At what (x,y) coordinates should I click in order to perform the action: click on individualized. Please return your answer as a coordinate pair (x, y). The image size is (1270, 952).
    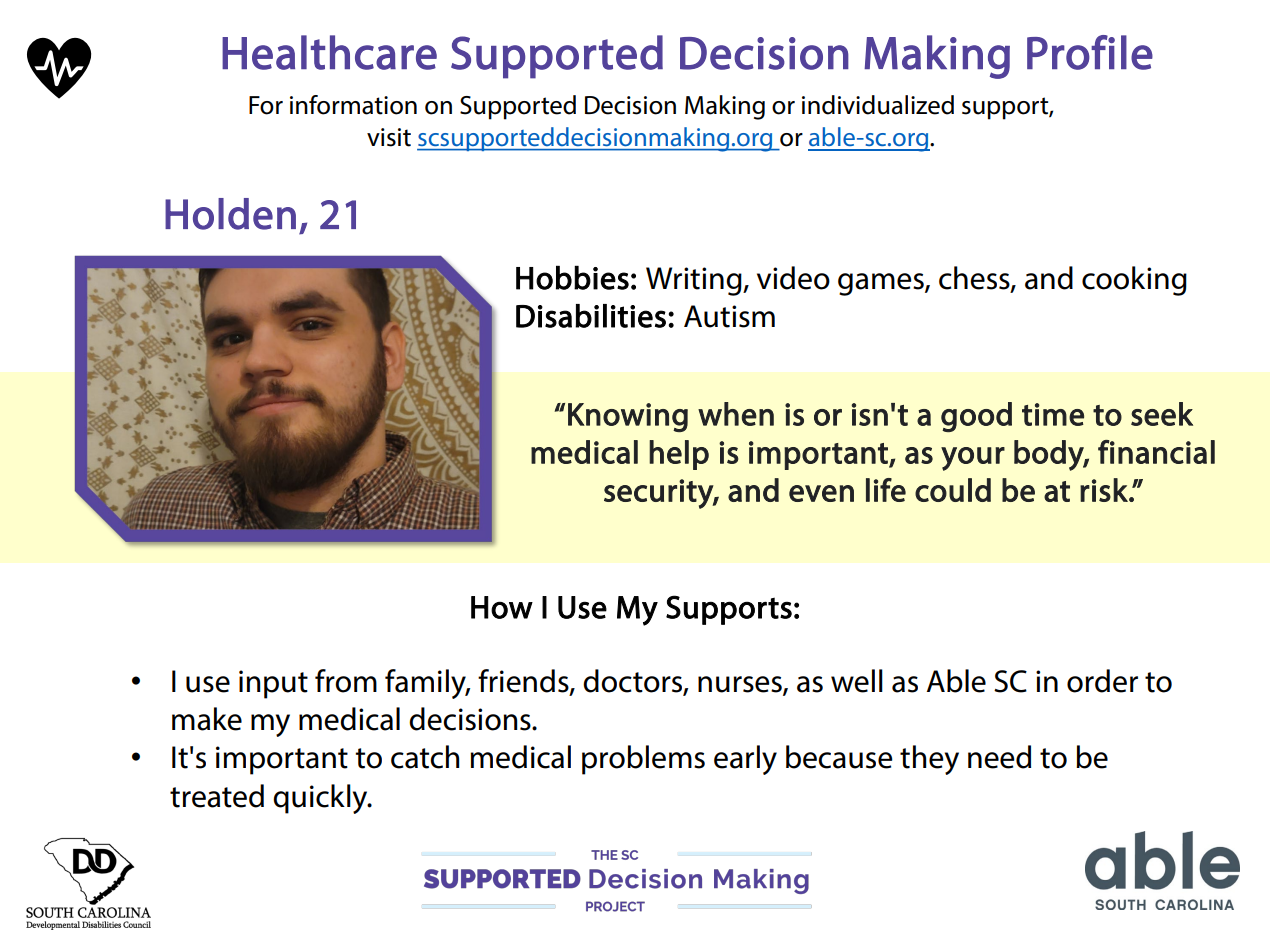
    Looking at the image, I should click on (878, 105).
